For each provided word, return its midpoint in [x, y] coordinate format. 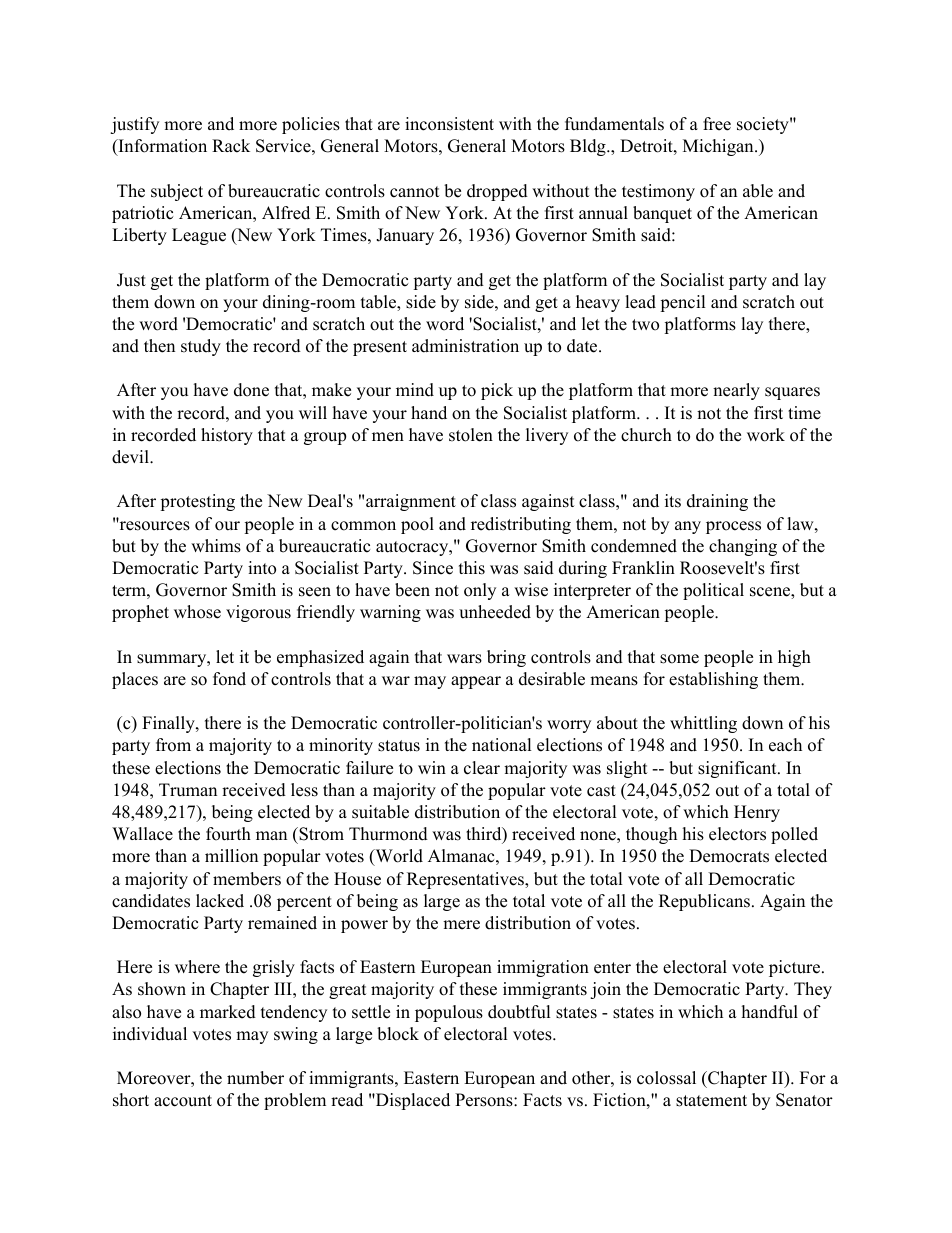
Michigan [719, 147]
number [255, 1078]
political [713, 591]
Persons [485, 1100]
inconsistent [449, 124]
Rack [231, 146]
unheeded [495, 612]
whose [197, 612]
